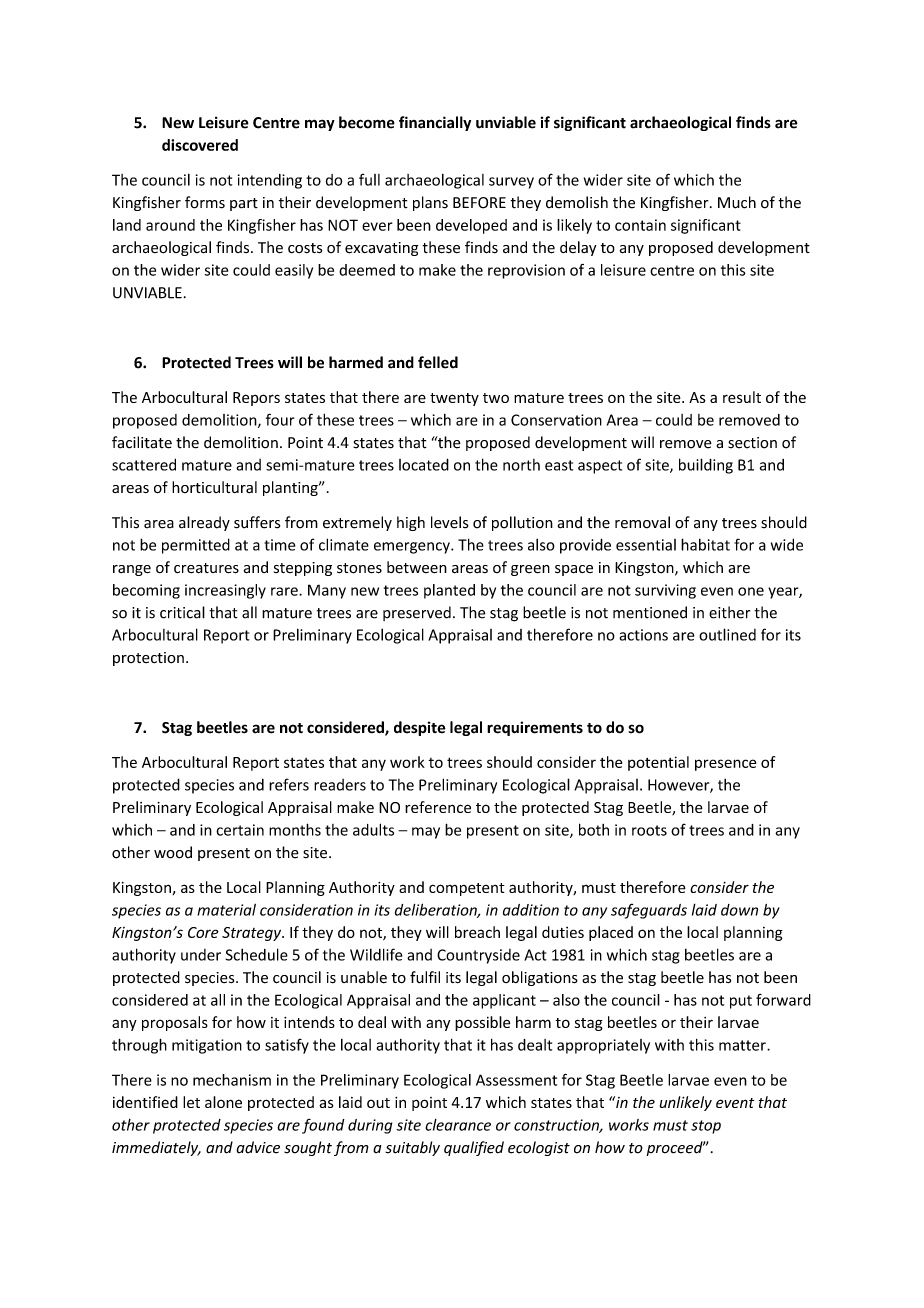 The height and width of the page is (1308, 924). I want to click on Much, so click(737, 202).
